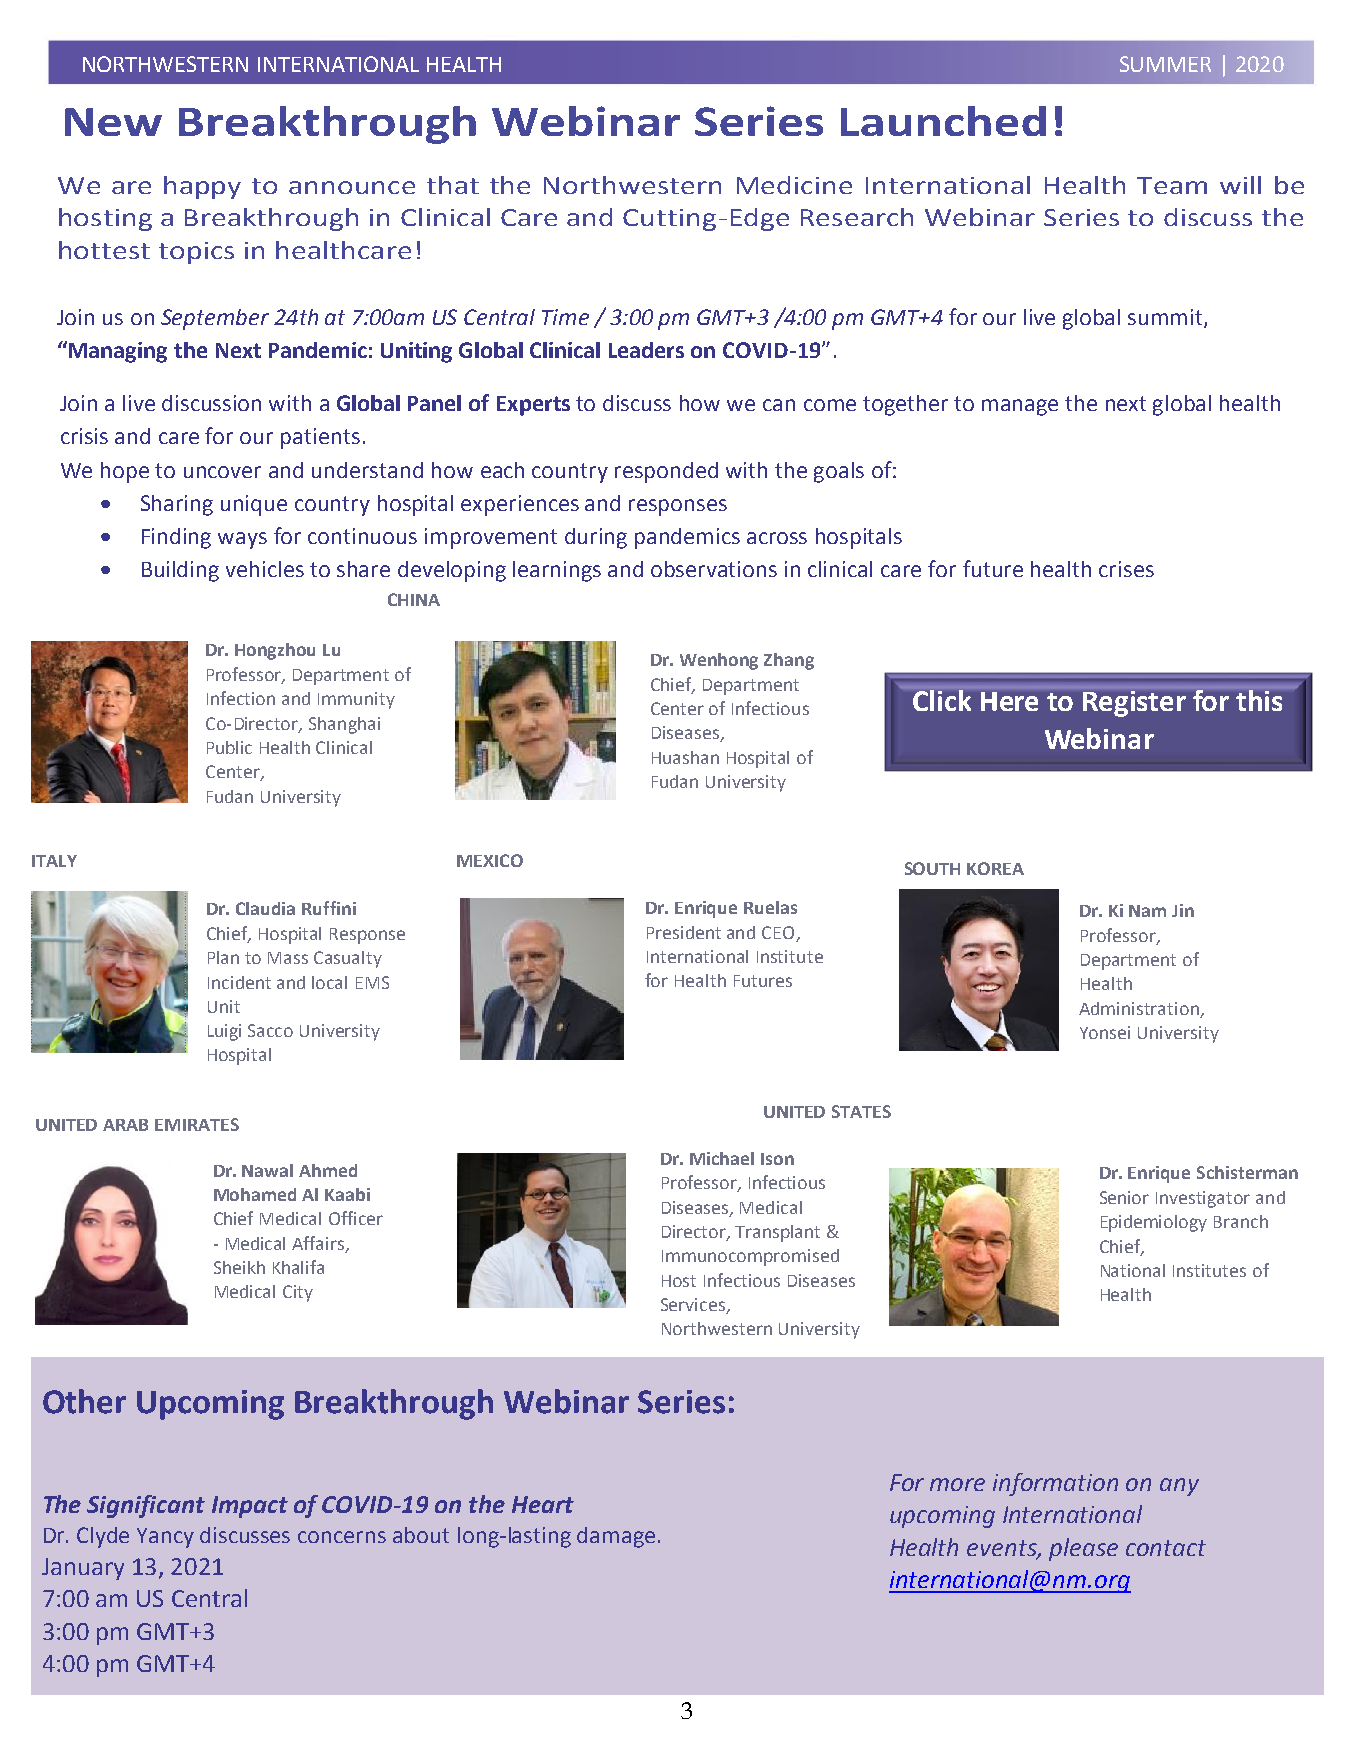 Image resolution: width=1357 pixels, height=1756 pixels. I want to click on New, so click(113, 122).
